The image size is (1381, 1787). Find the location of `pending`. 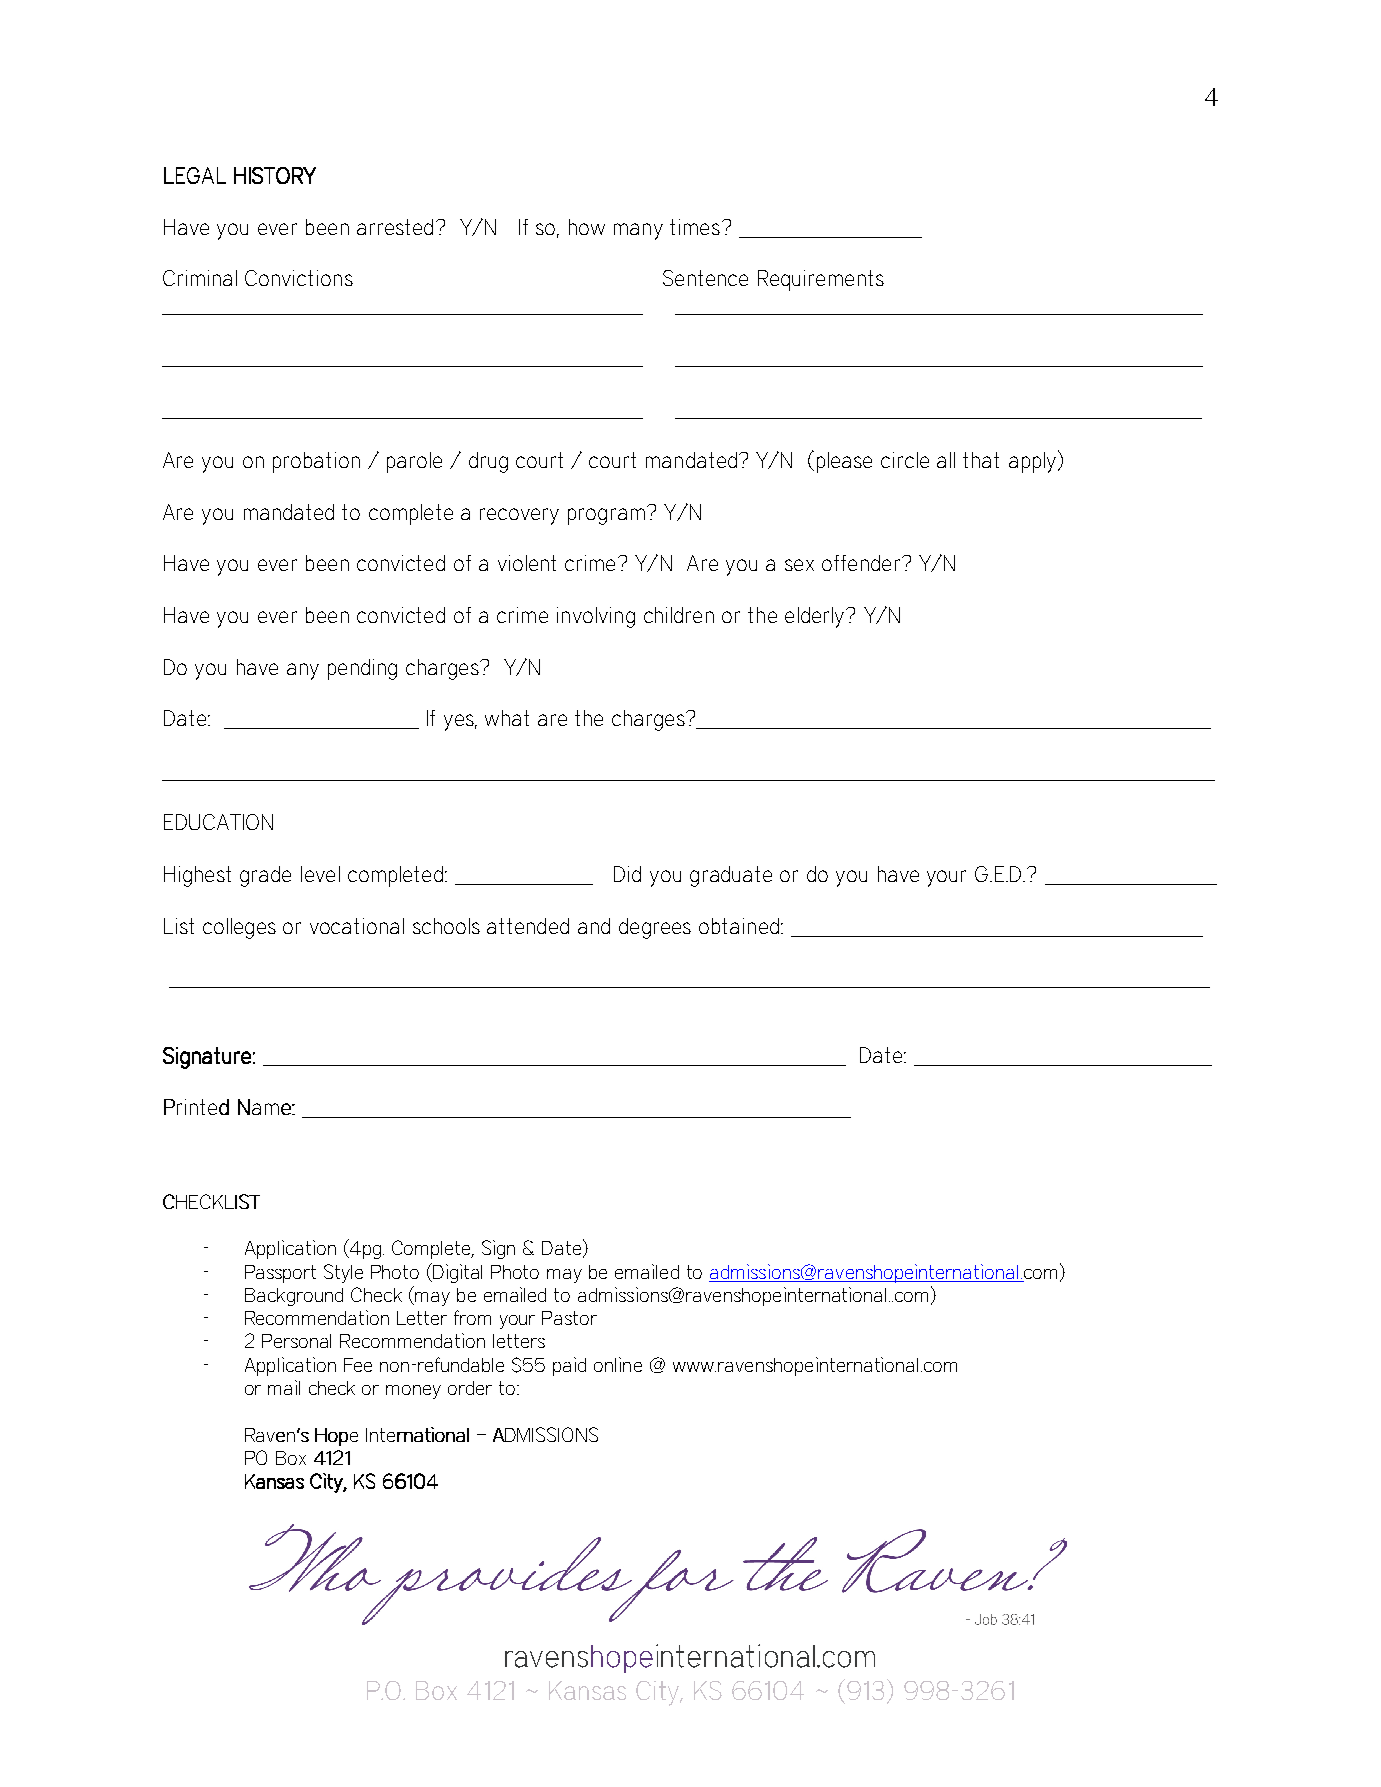

pending is located at coordinates (362, 669).
